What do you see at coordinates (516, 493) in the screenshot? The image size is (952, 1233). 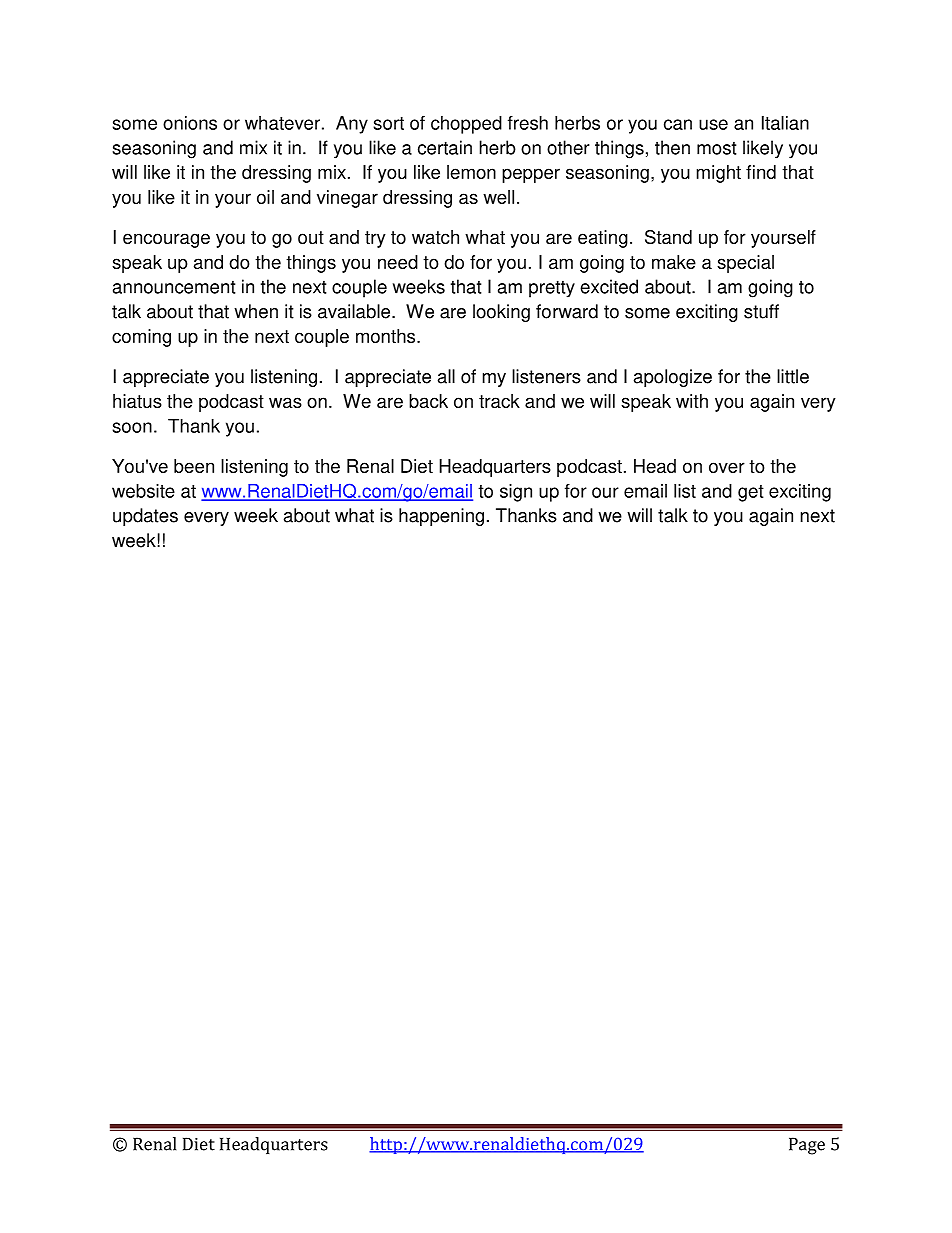 I see `sign` at bounding box center [516, 493].
